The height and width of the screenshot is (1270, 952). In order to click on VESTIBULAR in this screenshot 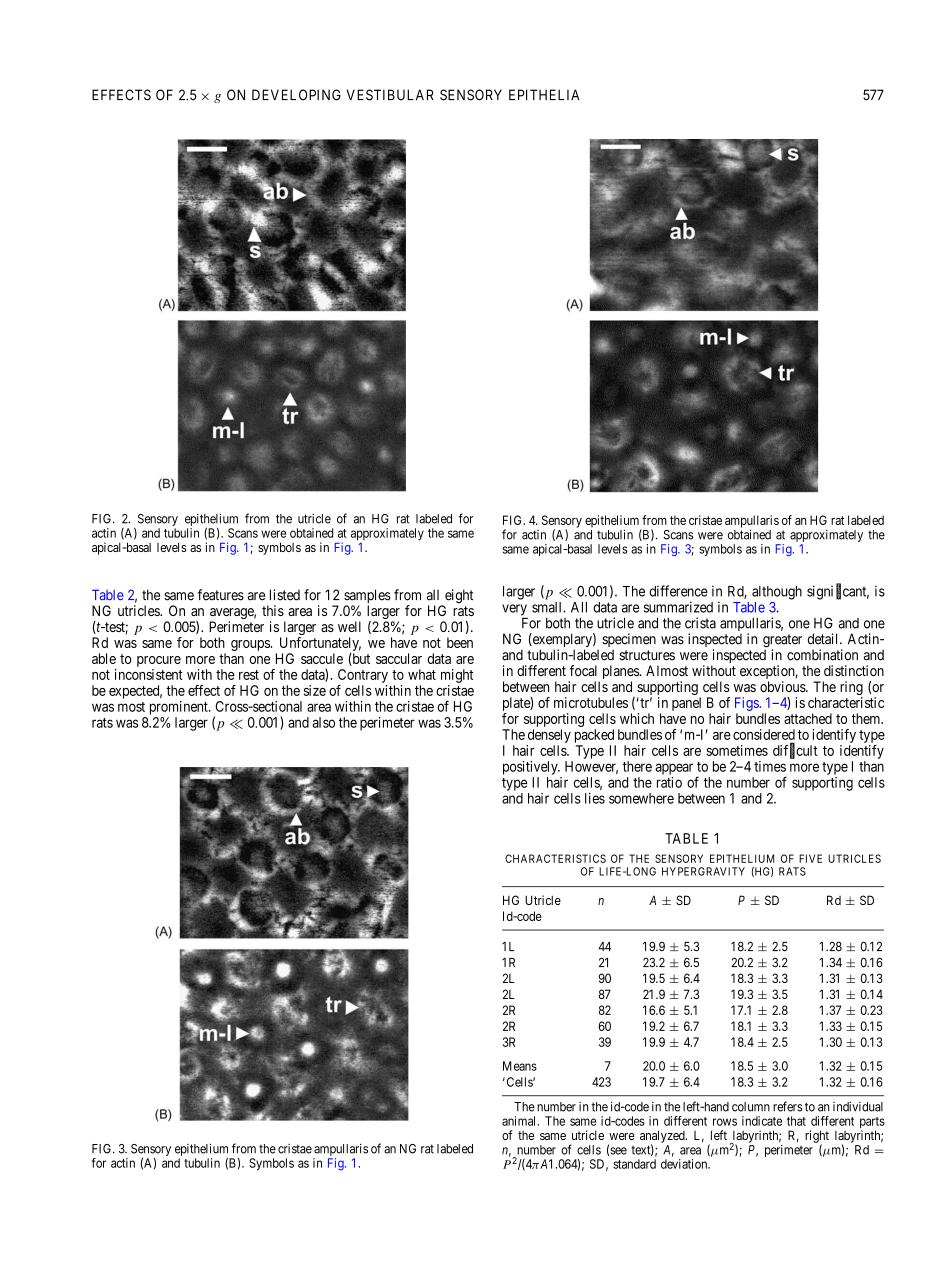, I will do `click(390, 95)`.
